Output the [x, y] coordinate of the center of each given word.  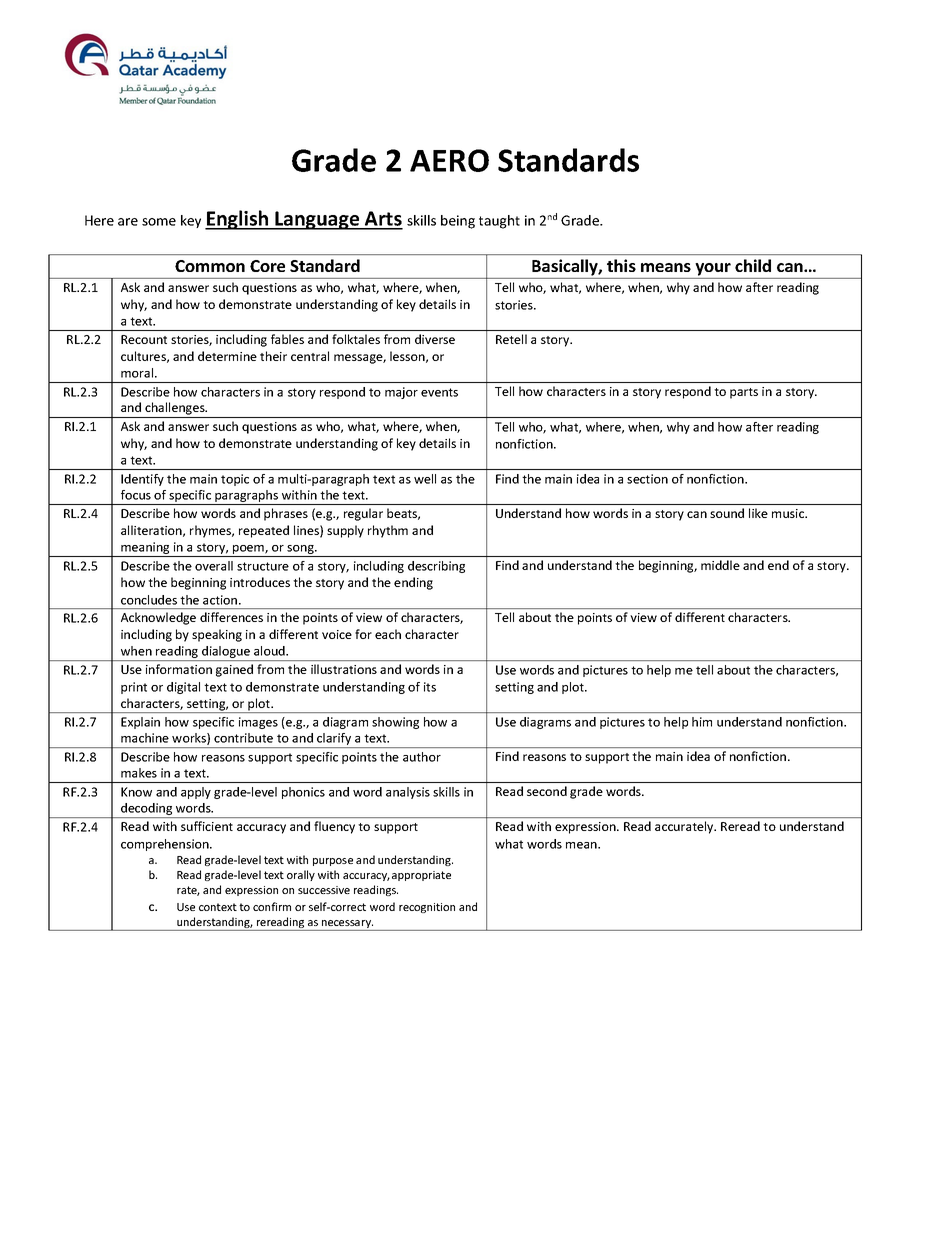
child [753, 265]
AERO [449, 160]
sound [727, 513]
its [430, 687]
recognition [427, 908]
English [238, 220]
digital [183, 688]
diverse [435, 339]
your [713, 269]
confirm [272, 906]
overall [214, 566]
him [702, 722]
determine [227, 356]
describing [436, 567]
